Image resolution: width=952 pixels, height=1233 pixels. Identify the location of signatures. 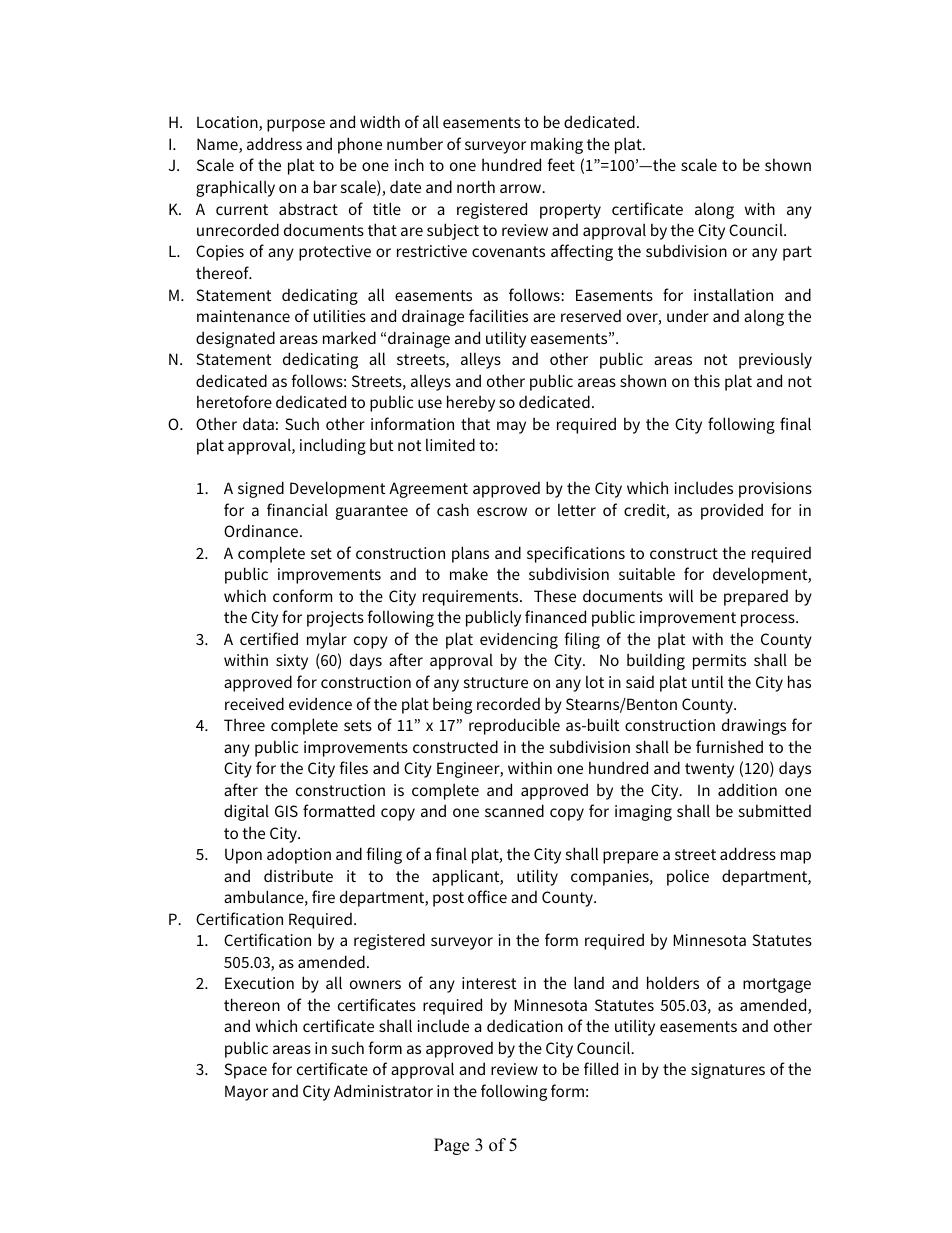
(728, 1071).
